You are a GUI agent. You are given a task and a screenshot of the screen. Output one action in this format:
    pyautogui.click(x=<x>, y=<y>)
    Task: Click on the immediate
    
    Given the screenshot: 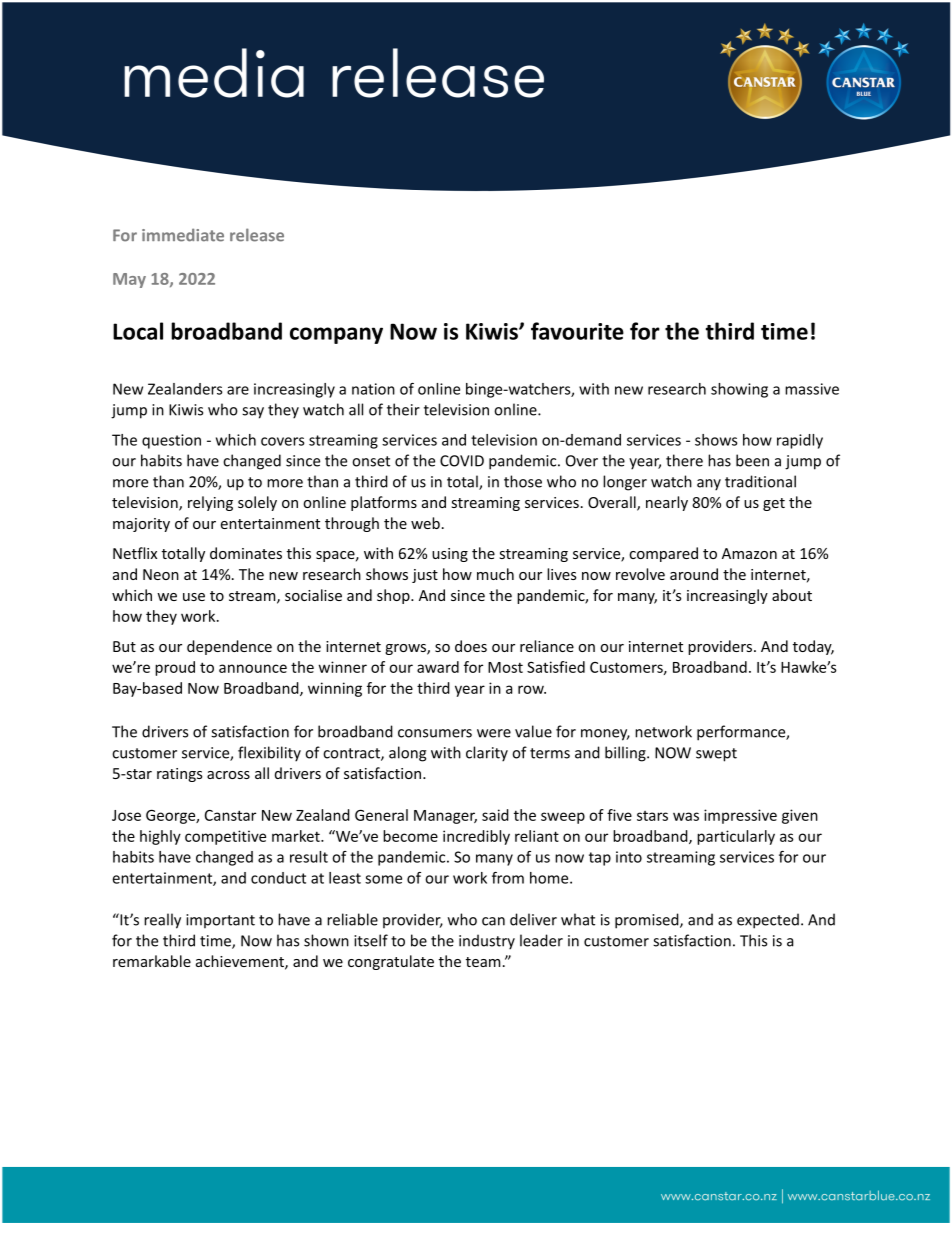 What is the action you would take?
    pyautogui.click(x=183, y=235)
